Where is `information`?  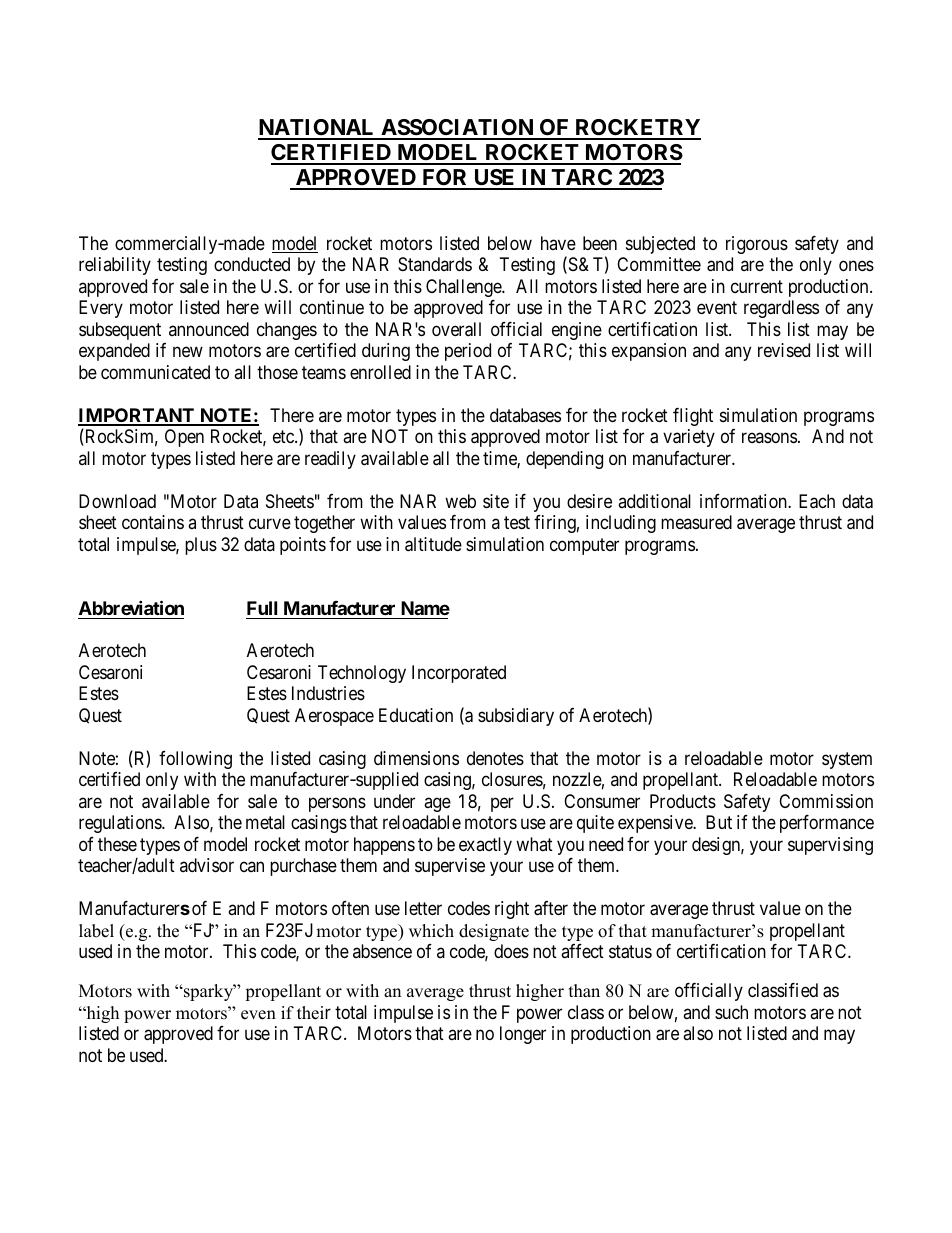
information is located at coordinates (744, 501).
